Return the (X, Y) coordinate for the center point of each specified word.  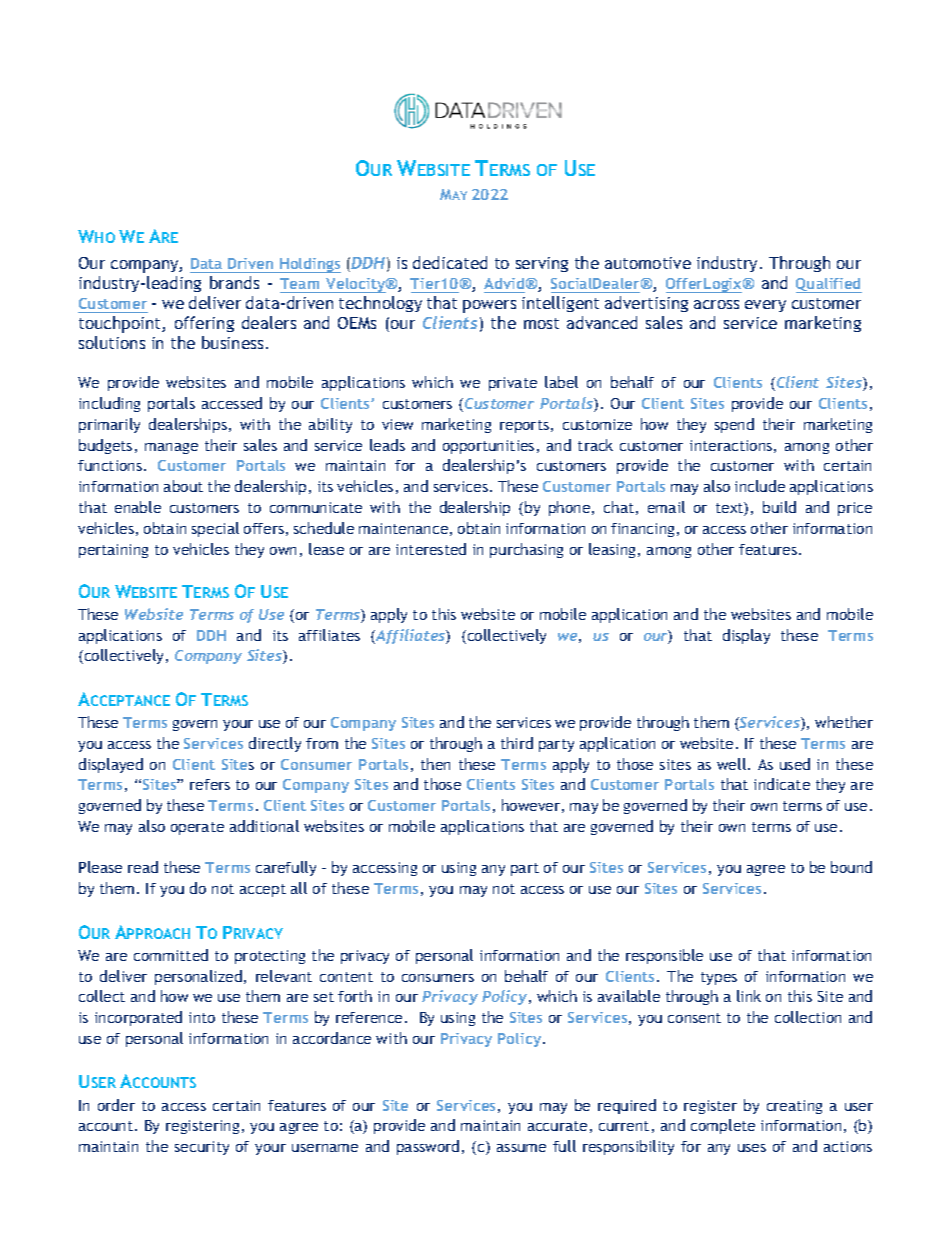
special (215, 529)
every (765, 306)
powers (489, 306)
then (435, 764)
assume (521, 1148)
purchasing (526, 550)
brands (234, 282)
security (202, 1148)
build (779, 507)
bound (851, 867)
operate (197, 828)
